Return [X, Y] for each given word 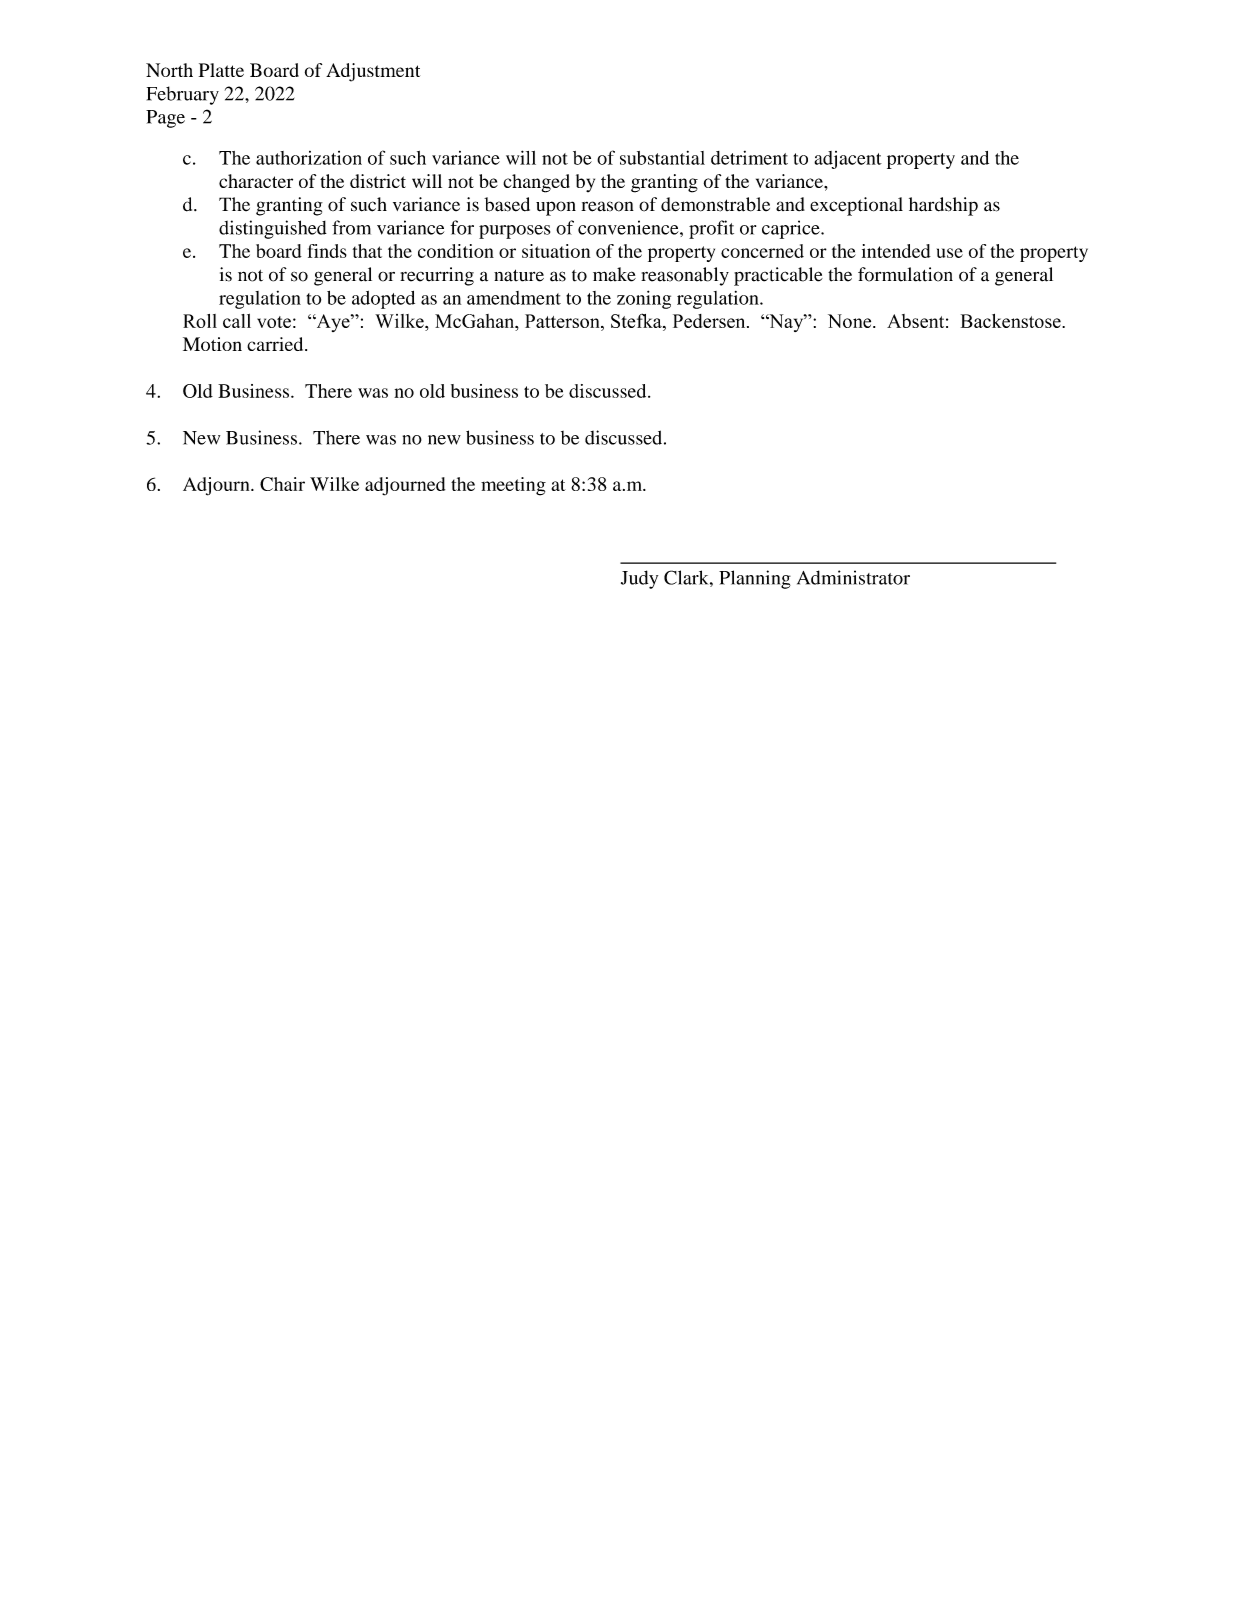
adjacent [848, 160]
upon [556, 208]
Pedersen [710, 321]
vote [274, 322]
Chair [282, 484]
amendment [514, 298]
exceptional [856, 206]
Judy [639, 579]
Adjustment [373, 72]
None [851, 321]
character [256, 181]
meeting [513, 486]
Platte [221, 70]
